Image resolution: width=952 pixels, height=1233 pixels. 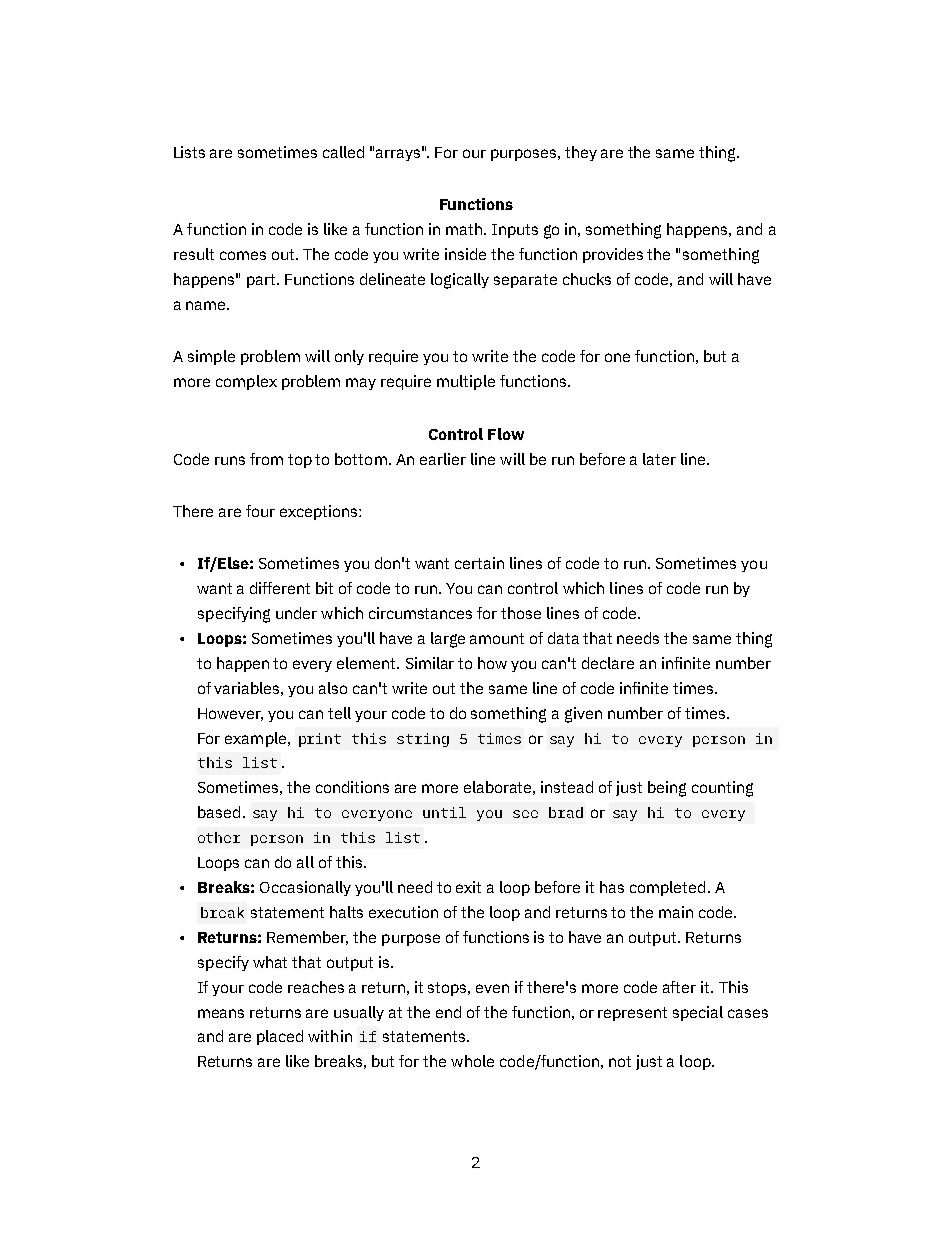 I want to click on whole, so click(x=472, y=1061).
